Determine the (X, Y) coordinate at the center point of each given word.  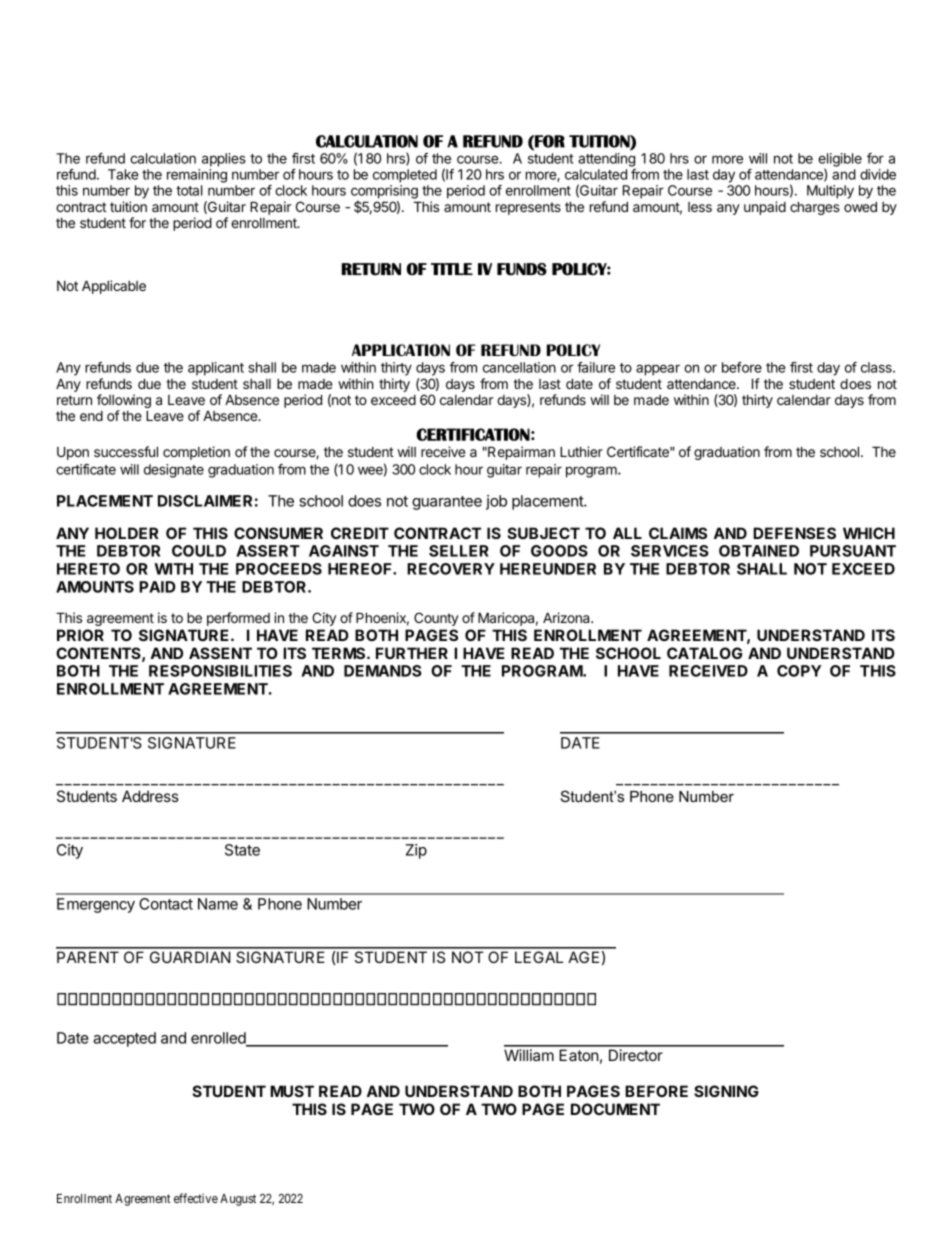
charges (815, 208)
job (496, 502)
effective (196, 1198)
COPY (799, 671)
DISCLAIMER (205, 501)
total (189, 190)
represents (528, 208)
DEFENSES (794, 533)
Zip (416, 851)
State (242, 850)
